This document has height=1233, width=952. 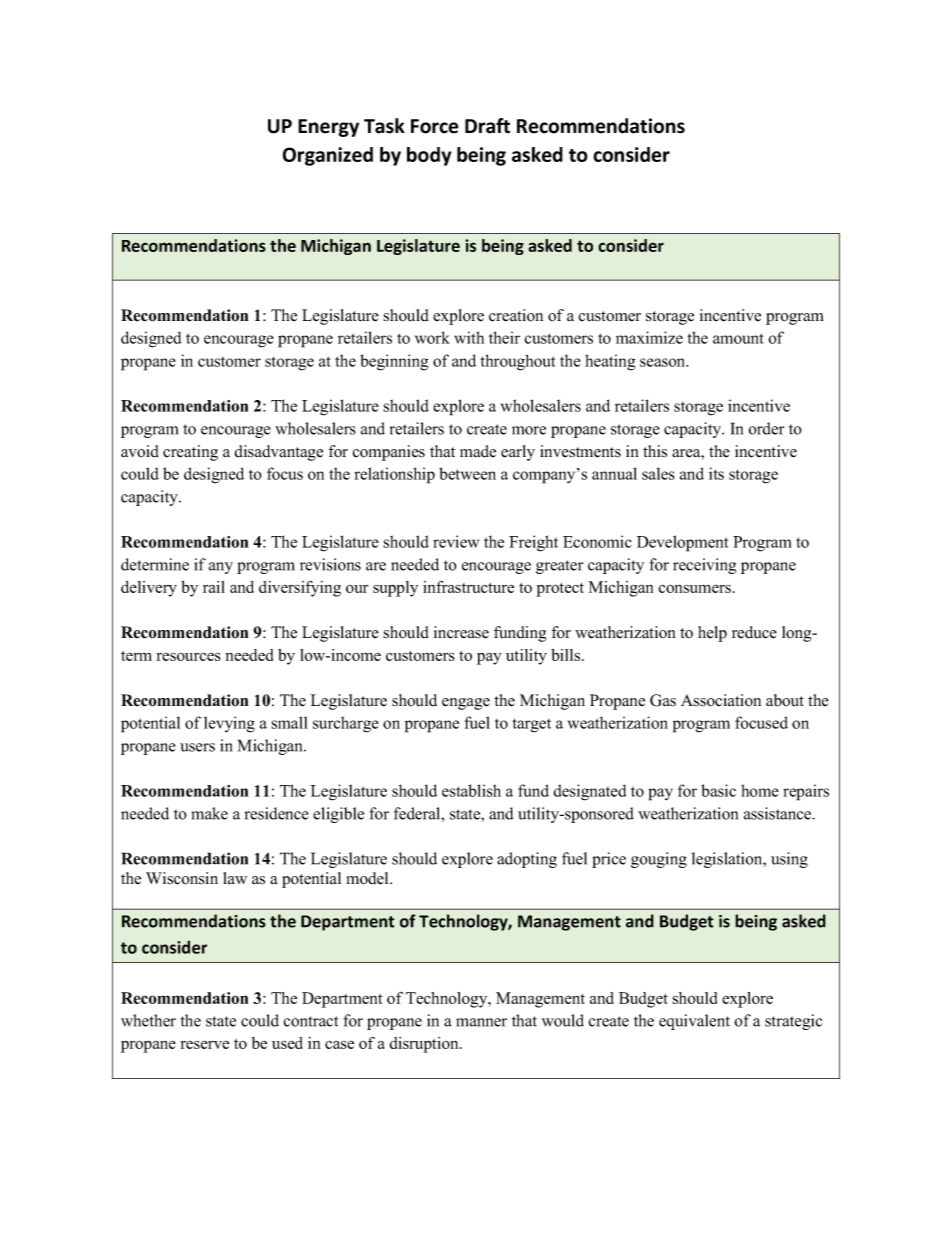 I want to click on infrastructure, so click(x=468, y=587).
